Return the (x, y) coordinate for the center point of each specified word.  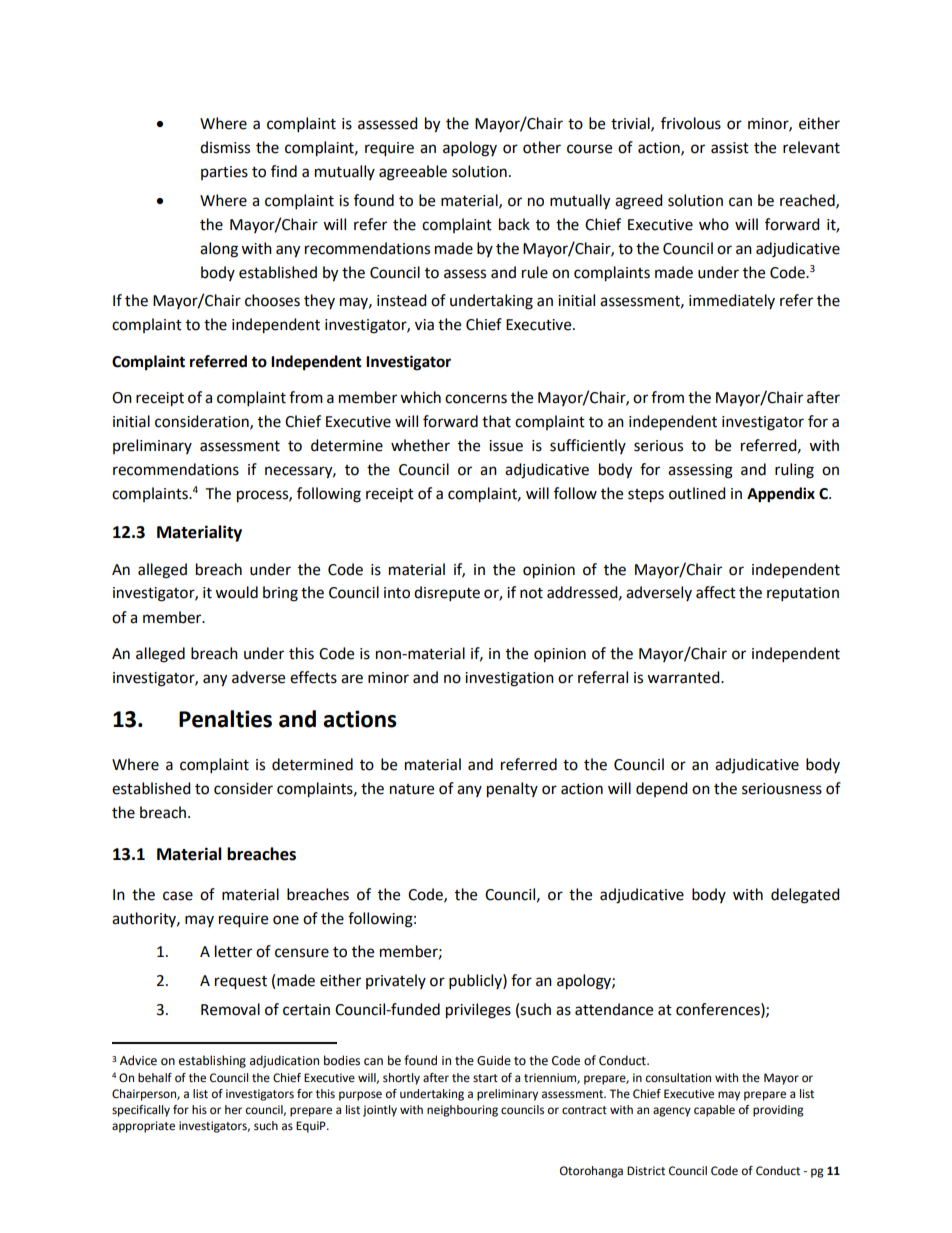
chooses (272, 300)
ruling (794, 471)
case (178, 896)
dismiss (225, 147)
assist (730, 148)
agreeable (413, 173)
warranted (684, 677)
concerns (476, 399)
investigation (509, 679)
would (236, 592)
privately (396, 981)
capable (714, 1111)
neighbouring (462, 1111)
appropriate (143, 1127)
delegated (805, 896)
